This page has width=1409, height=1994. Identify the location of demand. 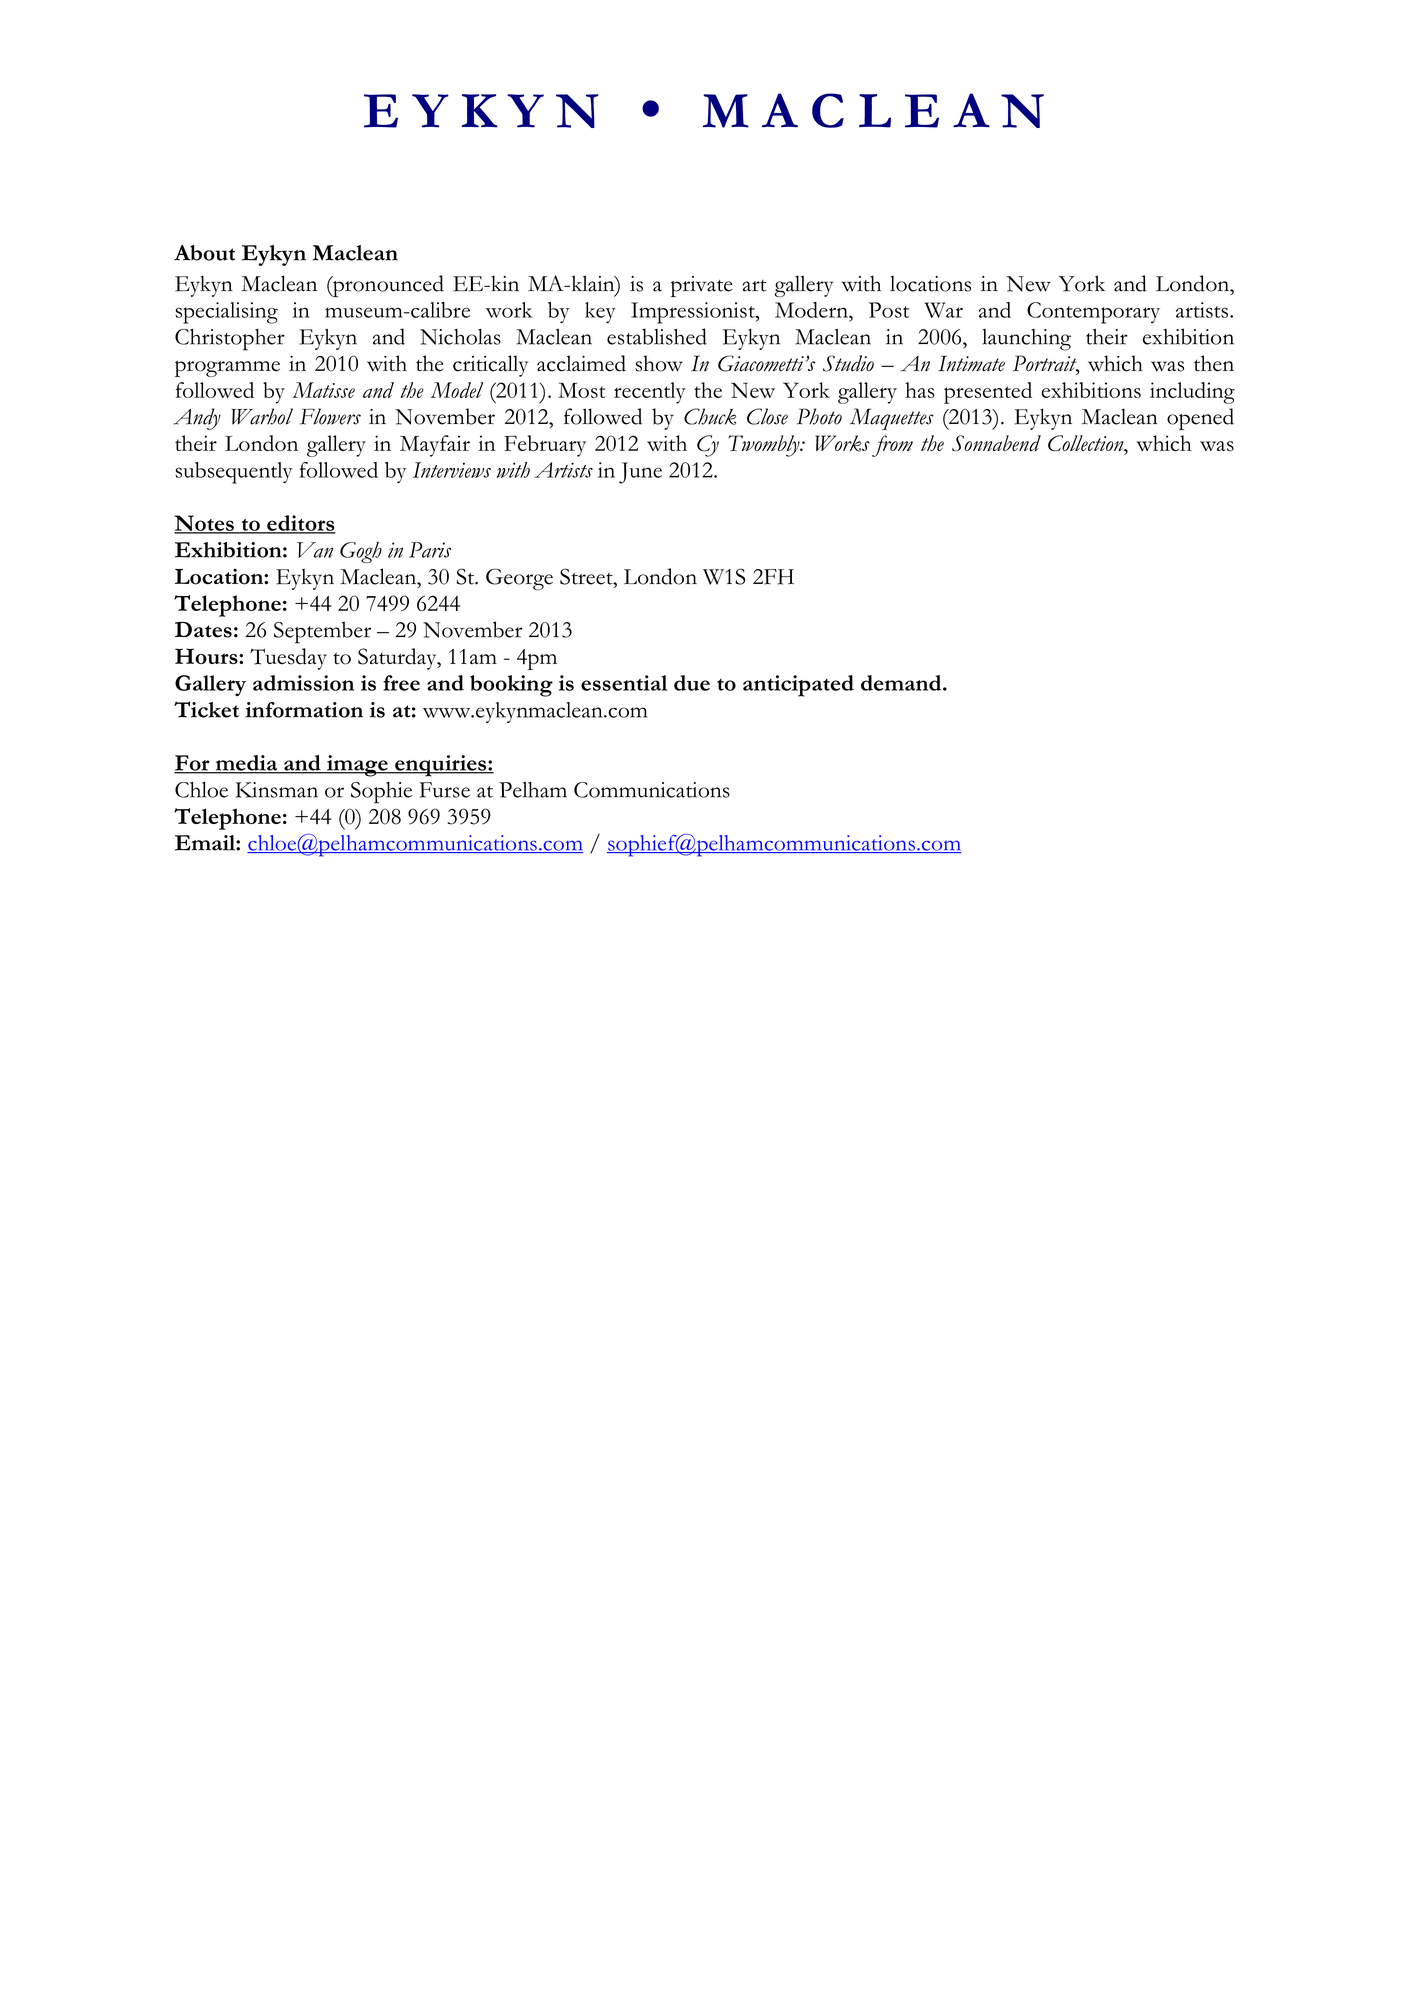
(902, 683).
